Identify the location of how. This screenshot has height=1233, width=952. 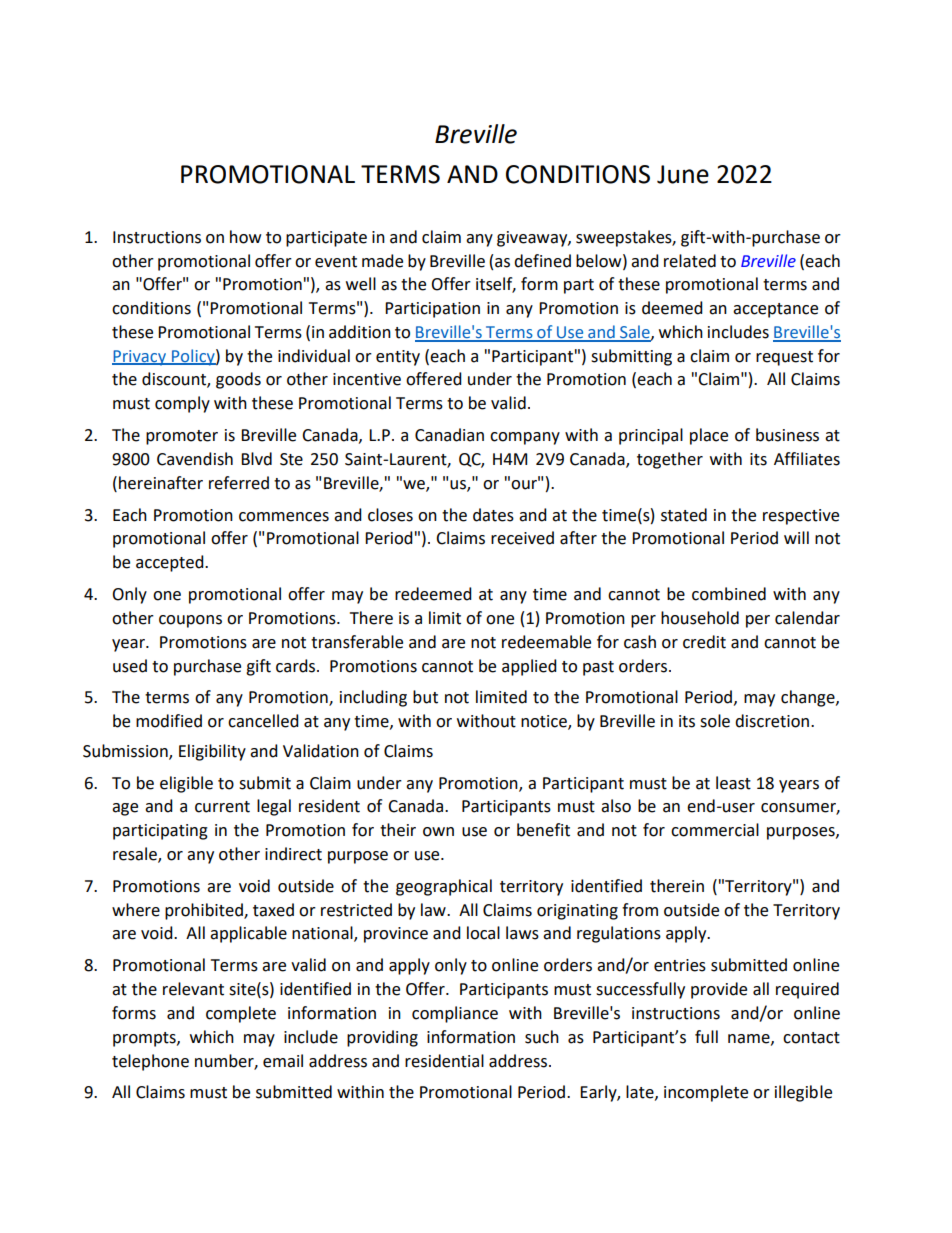
(245, 237).
